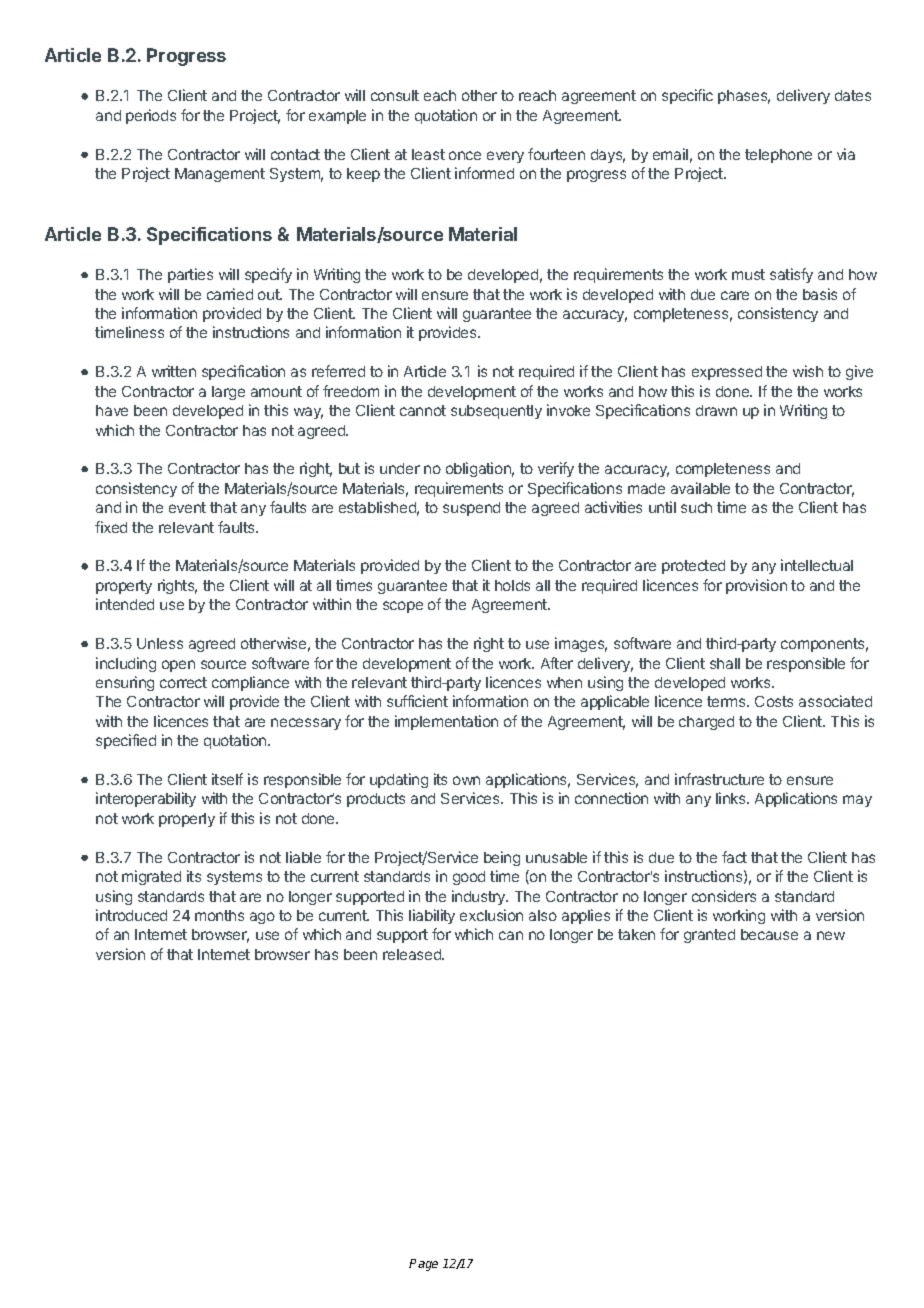  I want to click on implementation, so click(446, 722).
